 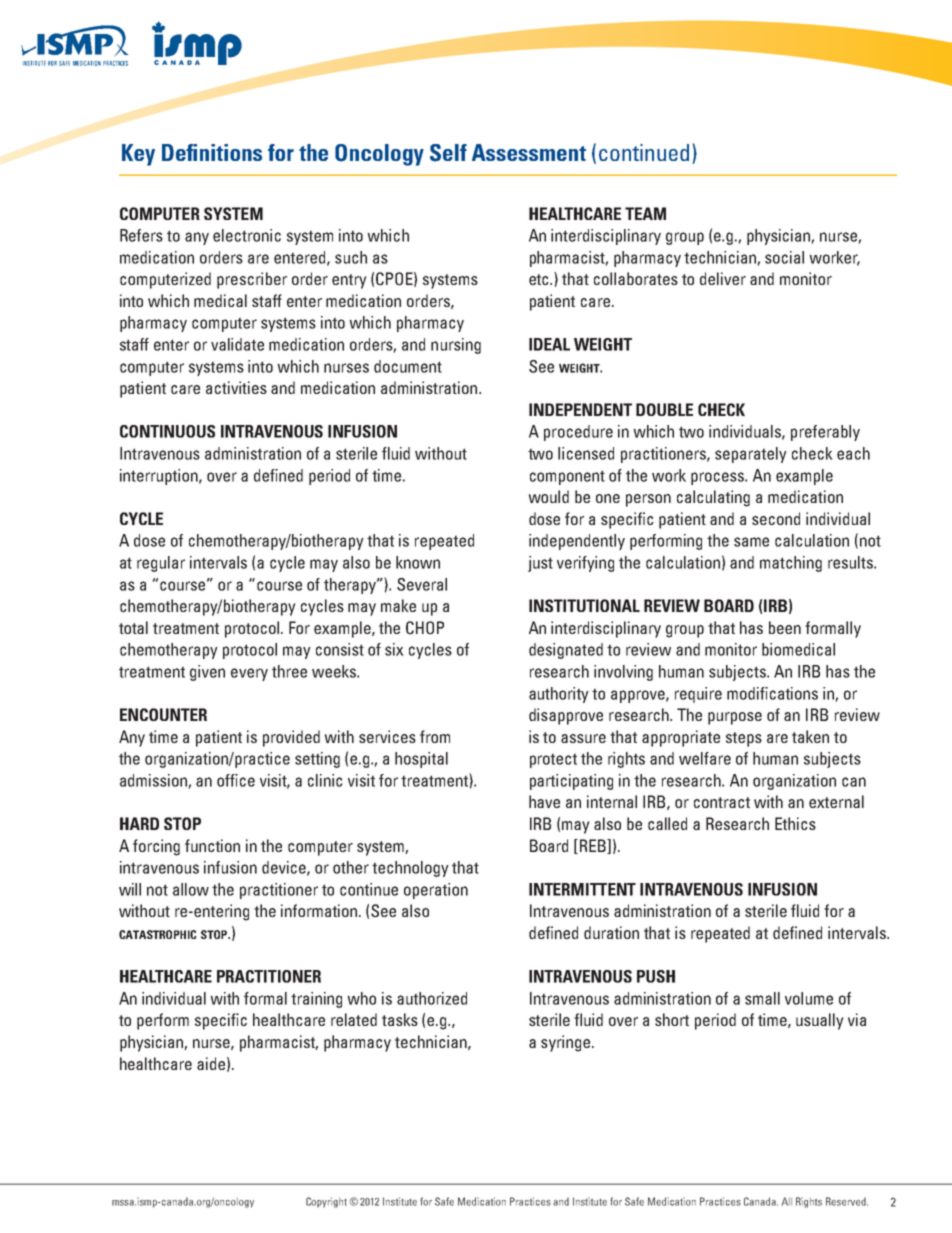 I want to click on syringe, so click(x=565, y=1043).
